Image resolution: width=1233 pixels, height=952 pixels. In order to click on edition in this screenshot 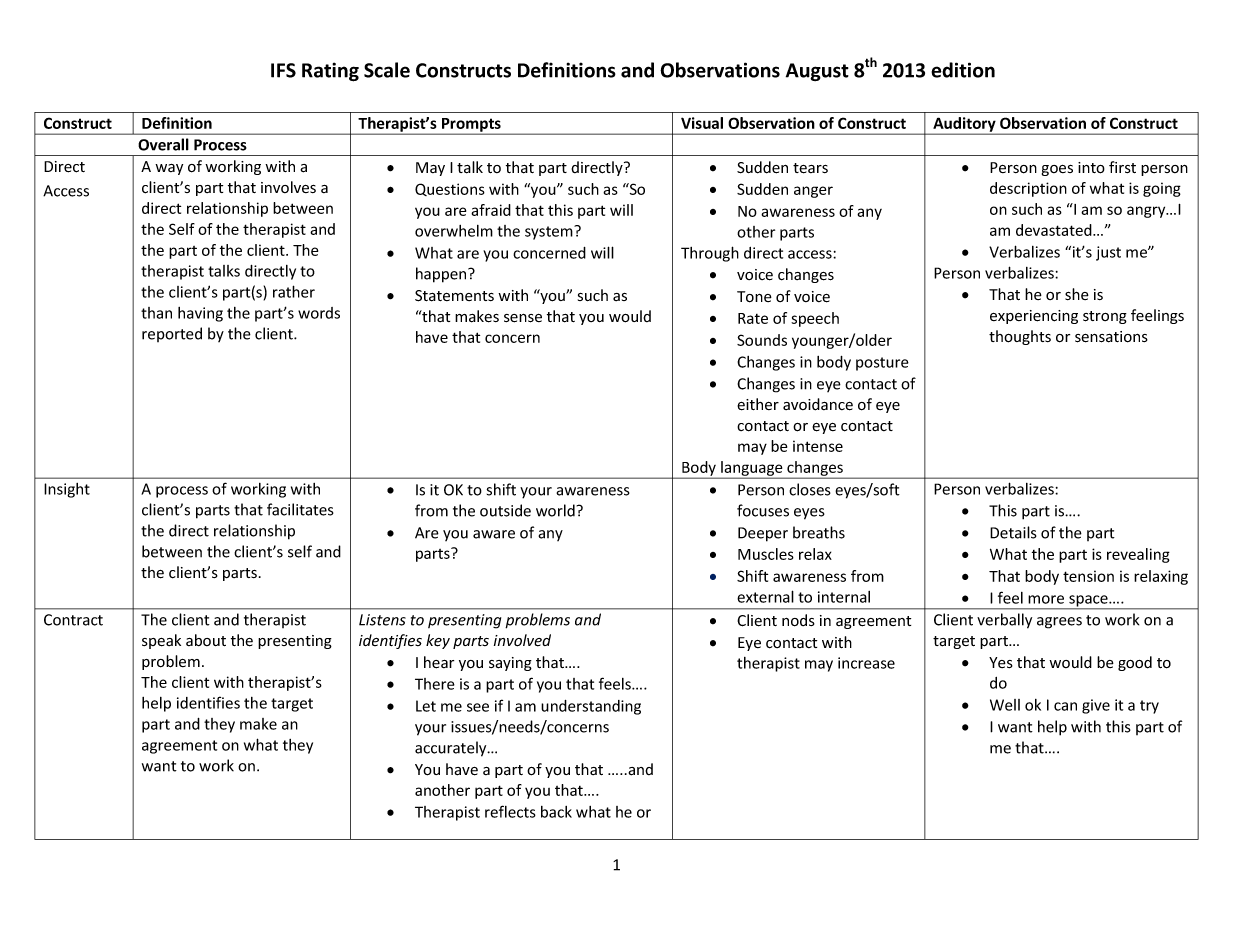, I will do `click(963, 70)`.
